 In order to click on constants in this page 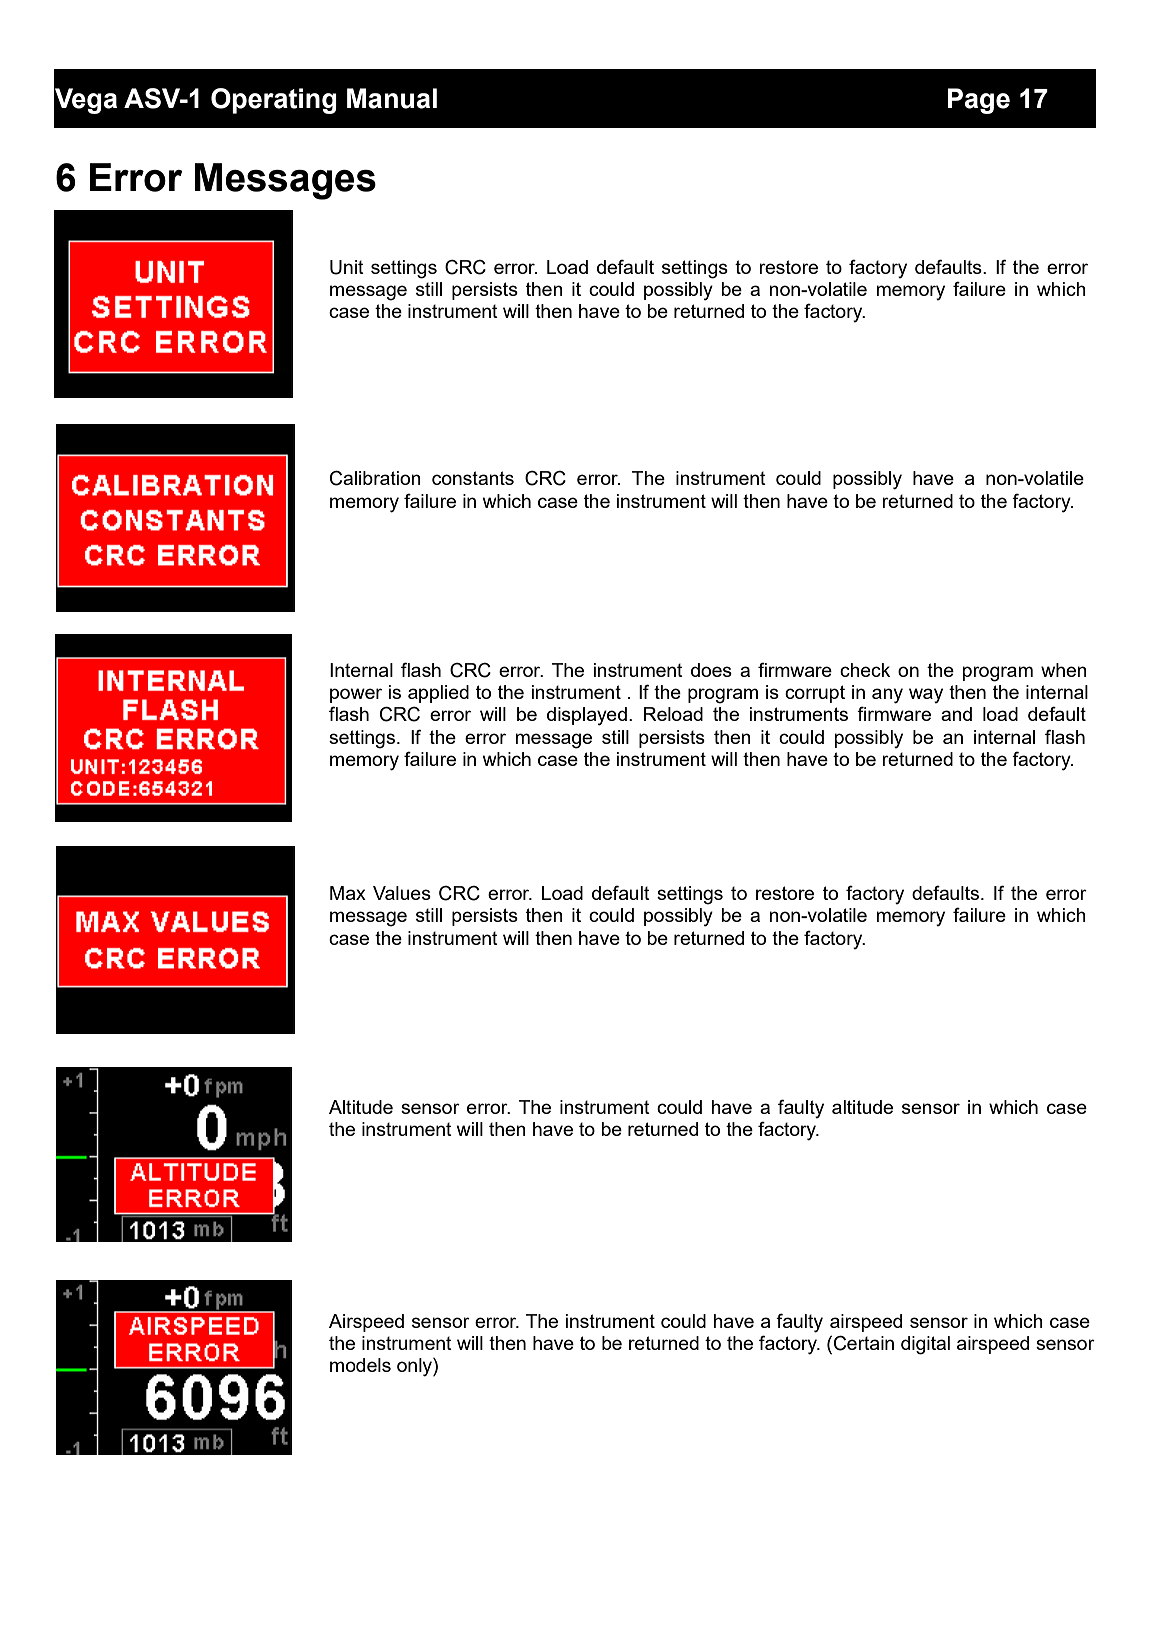, I will do `click(473, 478)`.
